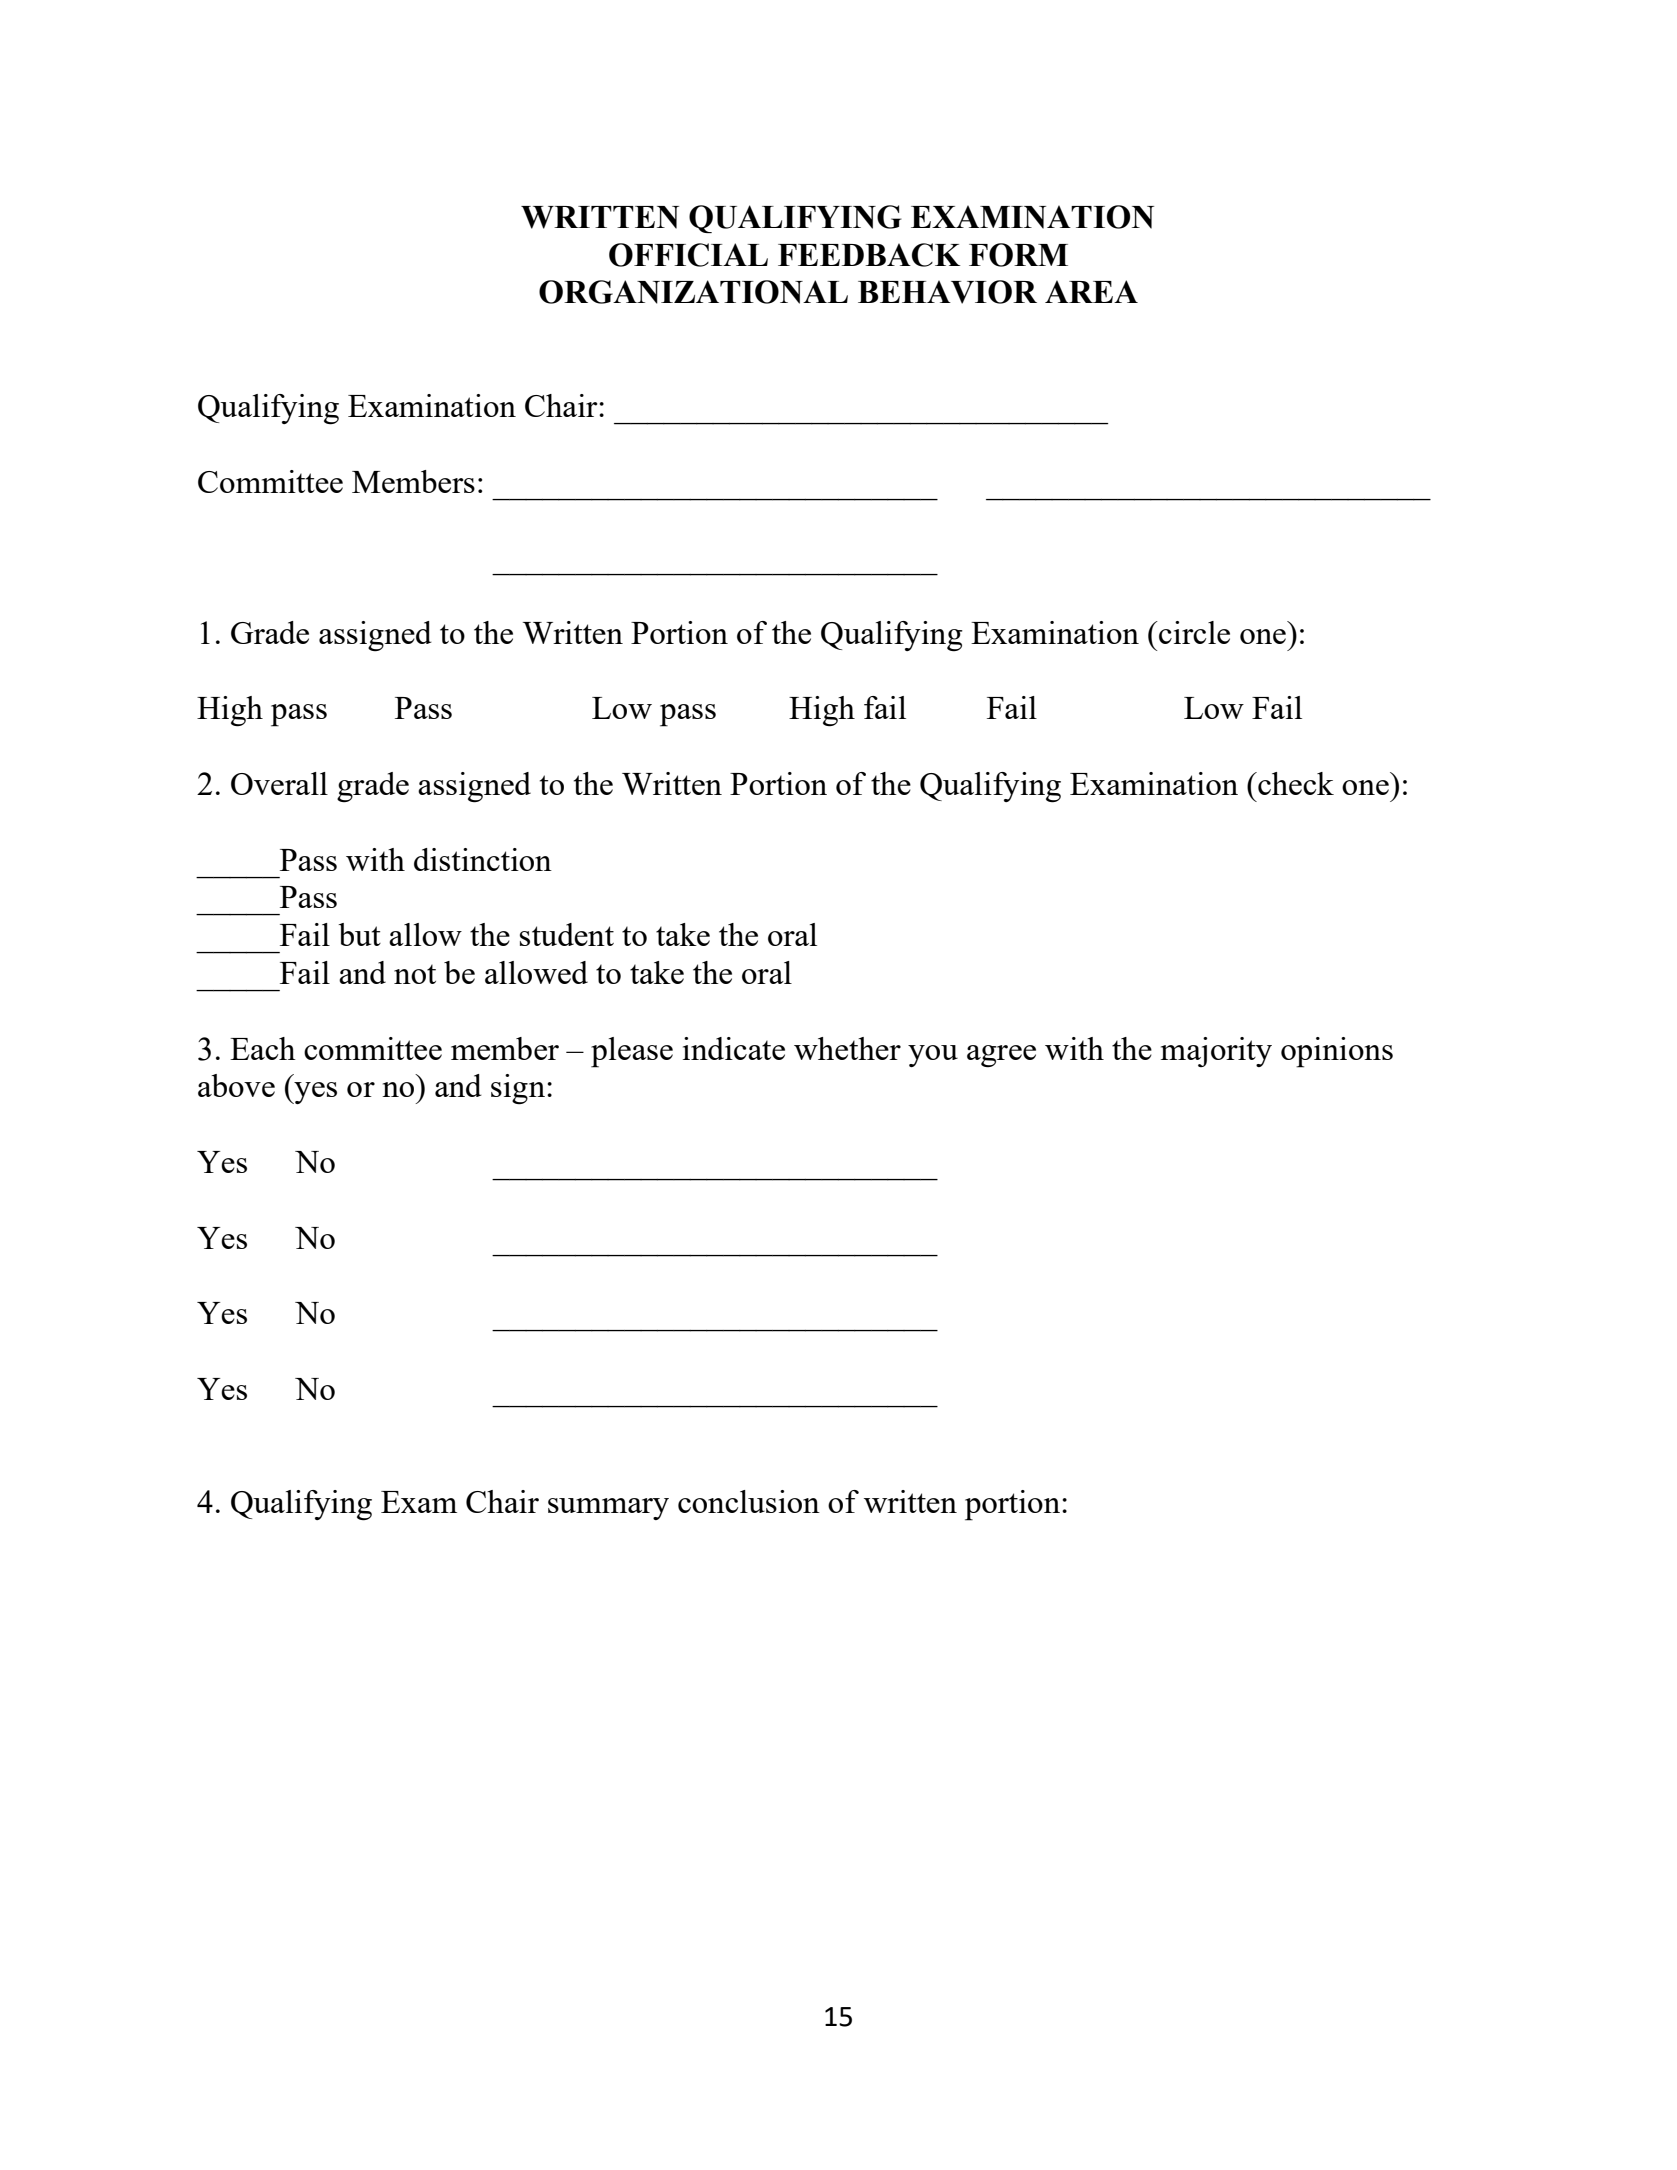 The width and height of the image is (1677, 2170). I want to click on Overall, so click(279, 783).
